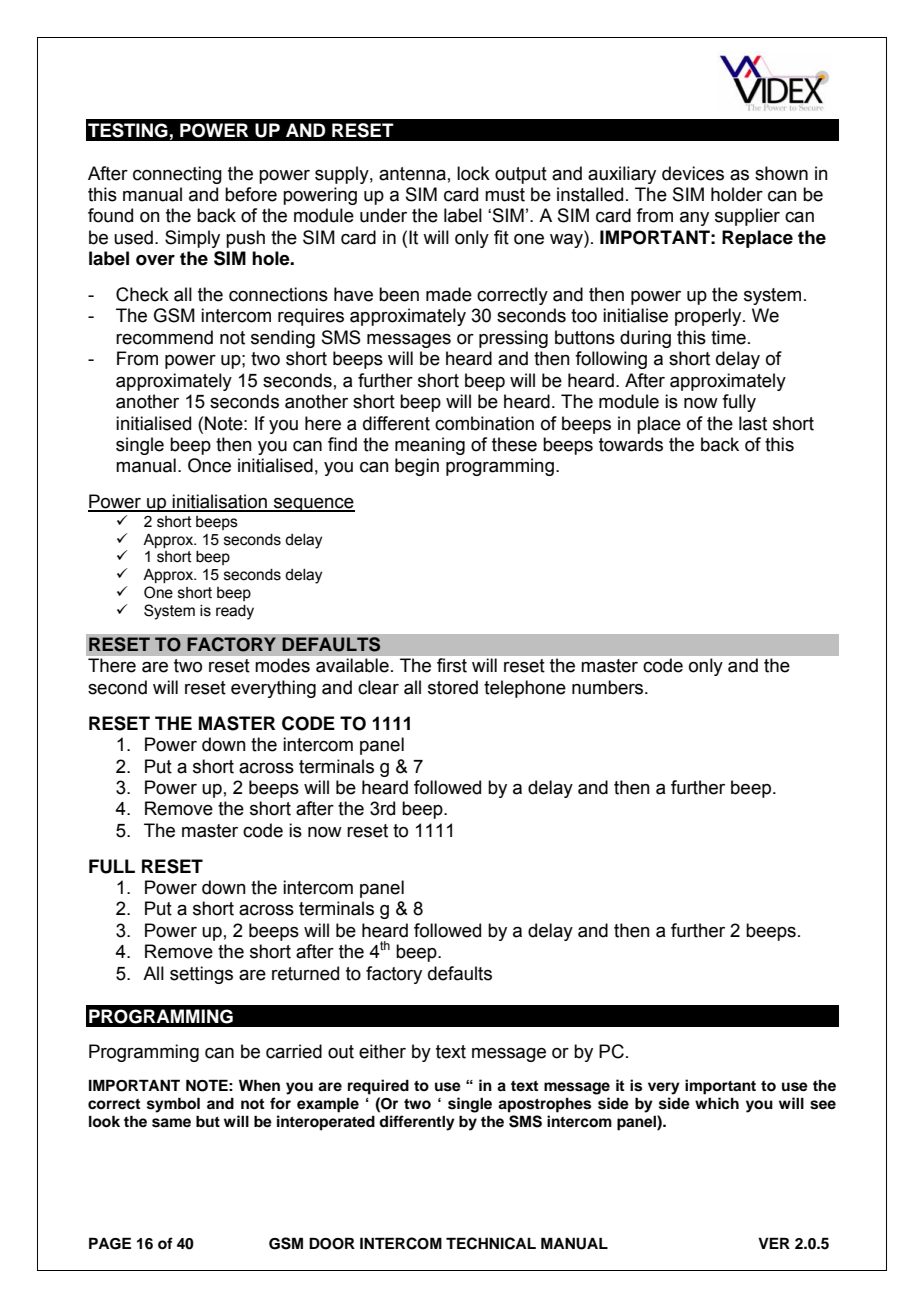  Describe the element at coordinates (305, 973) in the document. I see `returned` at that location.
